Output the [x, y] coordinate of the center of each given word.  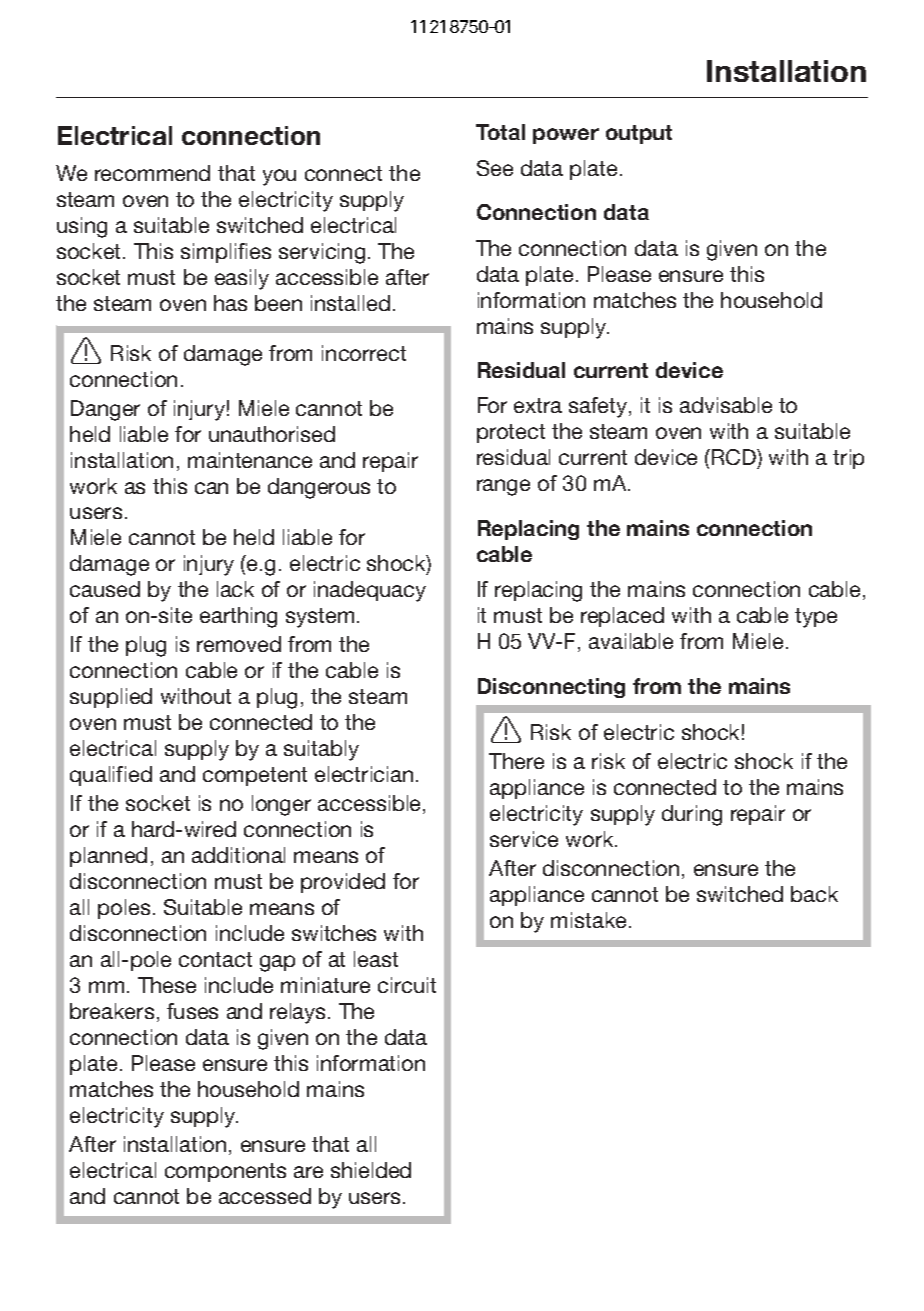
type [816, 618]
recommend [152, 173]
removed [239, 644]
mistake [590, 920]
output [639, 134]
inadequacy [370, 591]
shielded [371, 1170]
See [495, 168]
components [225, 1172]
